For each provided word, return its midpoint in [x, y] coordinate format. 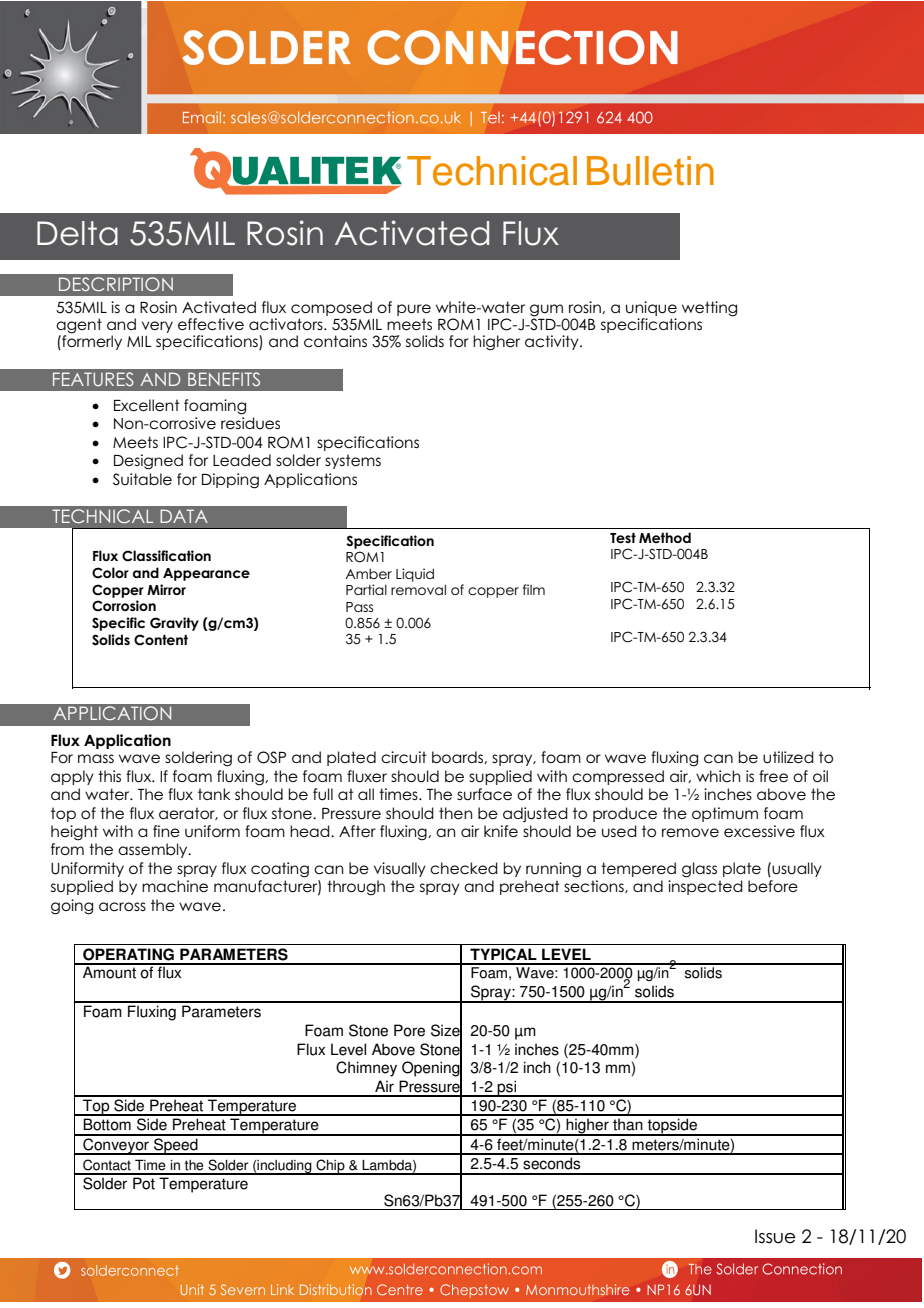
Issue [775, 1236]
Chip [330, 1167]
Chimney [366, 1069]
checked [464, 868]
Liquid [415, 575]
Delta [77, 233]
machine [175, 886]
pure [414, 310]
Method [665, 537]
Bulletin [650, 171]
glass [699, 870]
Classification [166, 556]
